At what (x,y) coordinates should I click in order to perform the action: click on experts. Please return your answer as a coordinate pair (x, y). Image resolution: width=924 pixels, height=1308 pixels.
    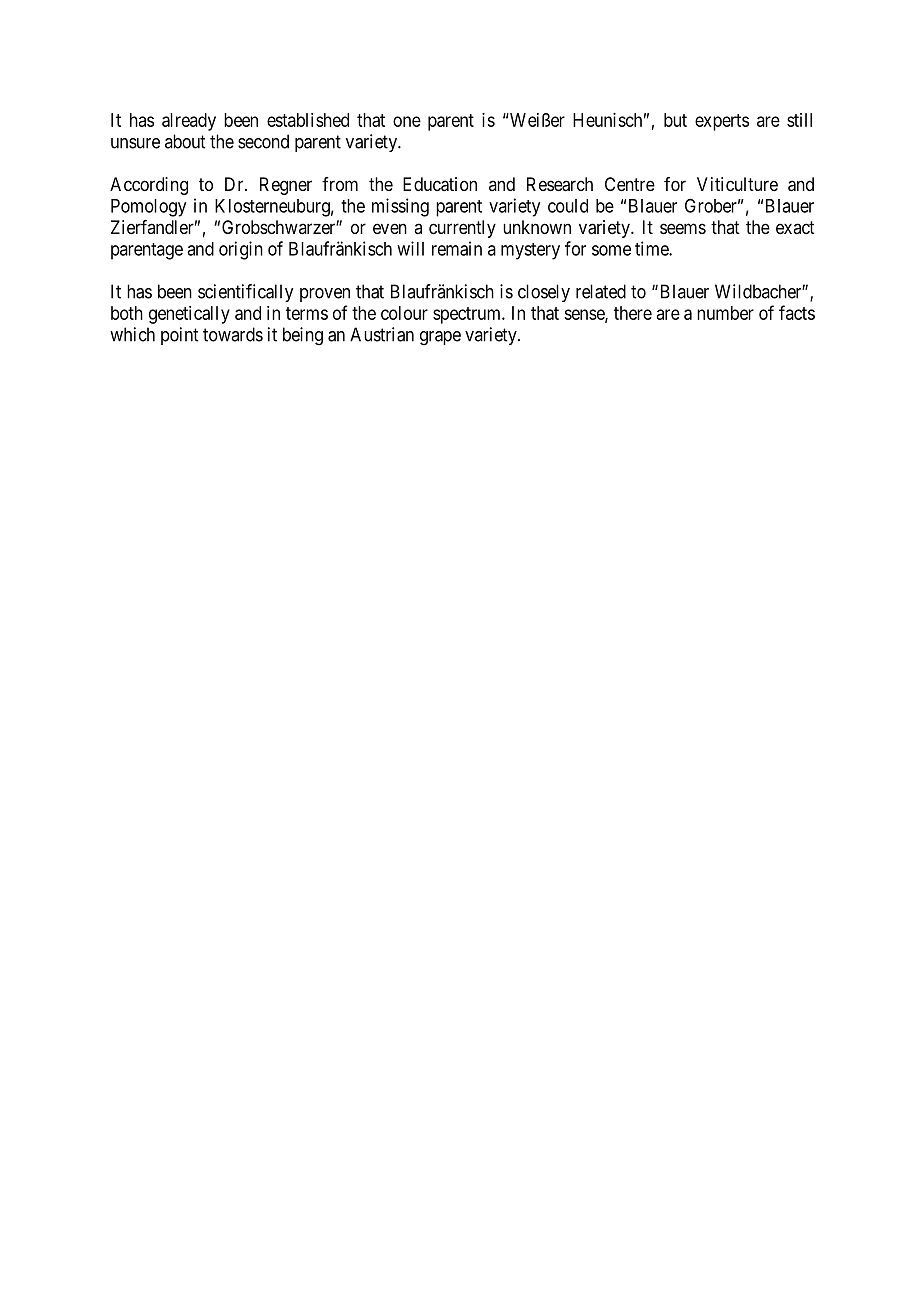
    Looking at the image, I should click on (722, 122).
